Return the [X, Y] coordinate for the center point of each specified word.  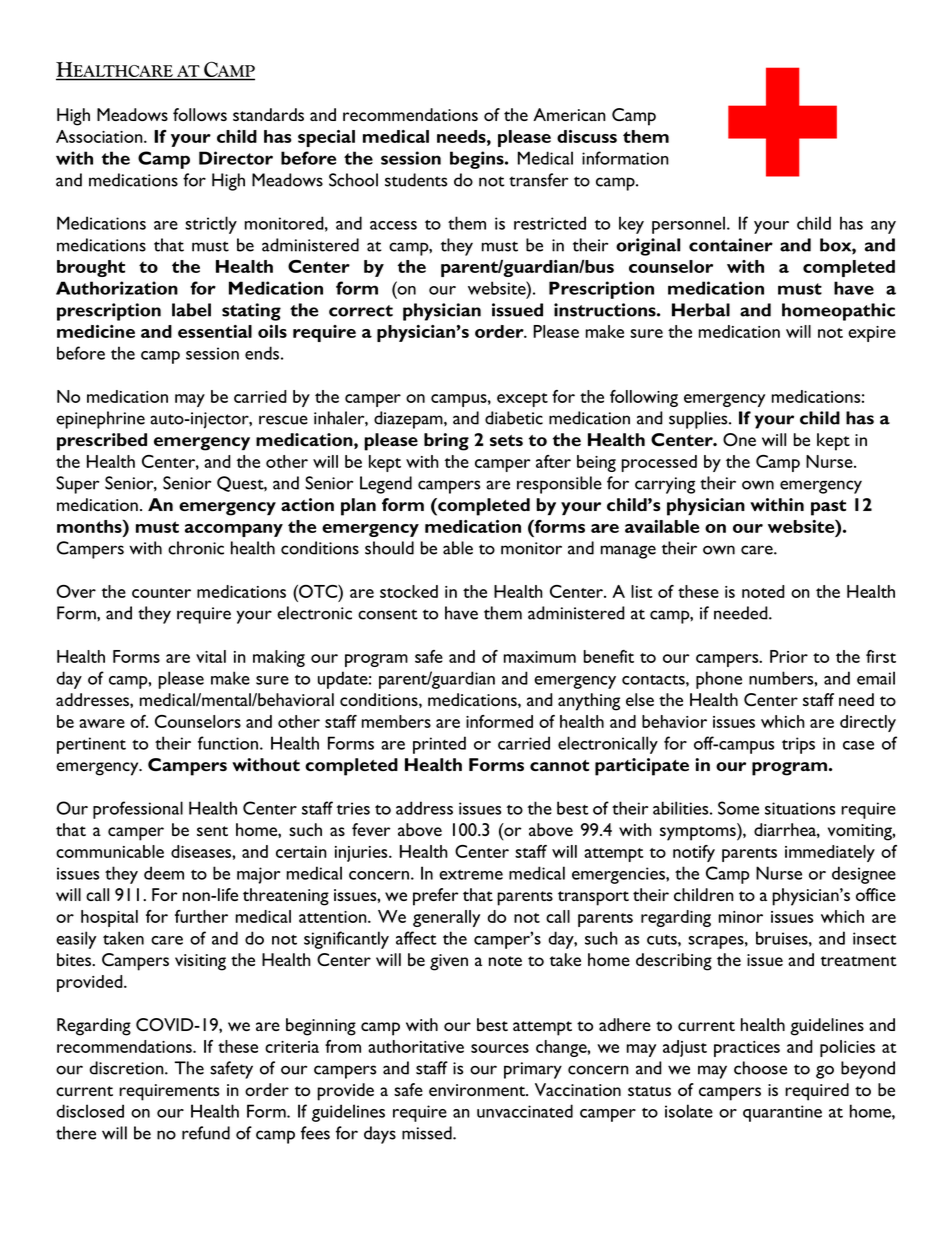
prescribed [102, 442]
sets [506, 440]
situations [800, 808]
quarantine [782, 1113]
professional [138, 810]
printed [439, 745]
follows [200, 114]
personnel [690, 225]
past [828, 508]
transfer [538, 180]
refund [206, 1133]
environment [478, 1090]
